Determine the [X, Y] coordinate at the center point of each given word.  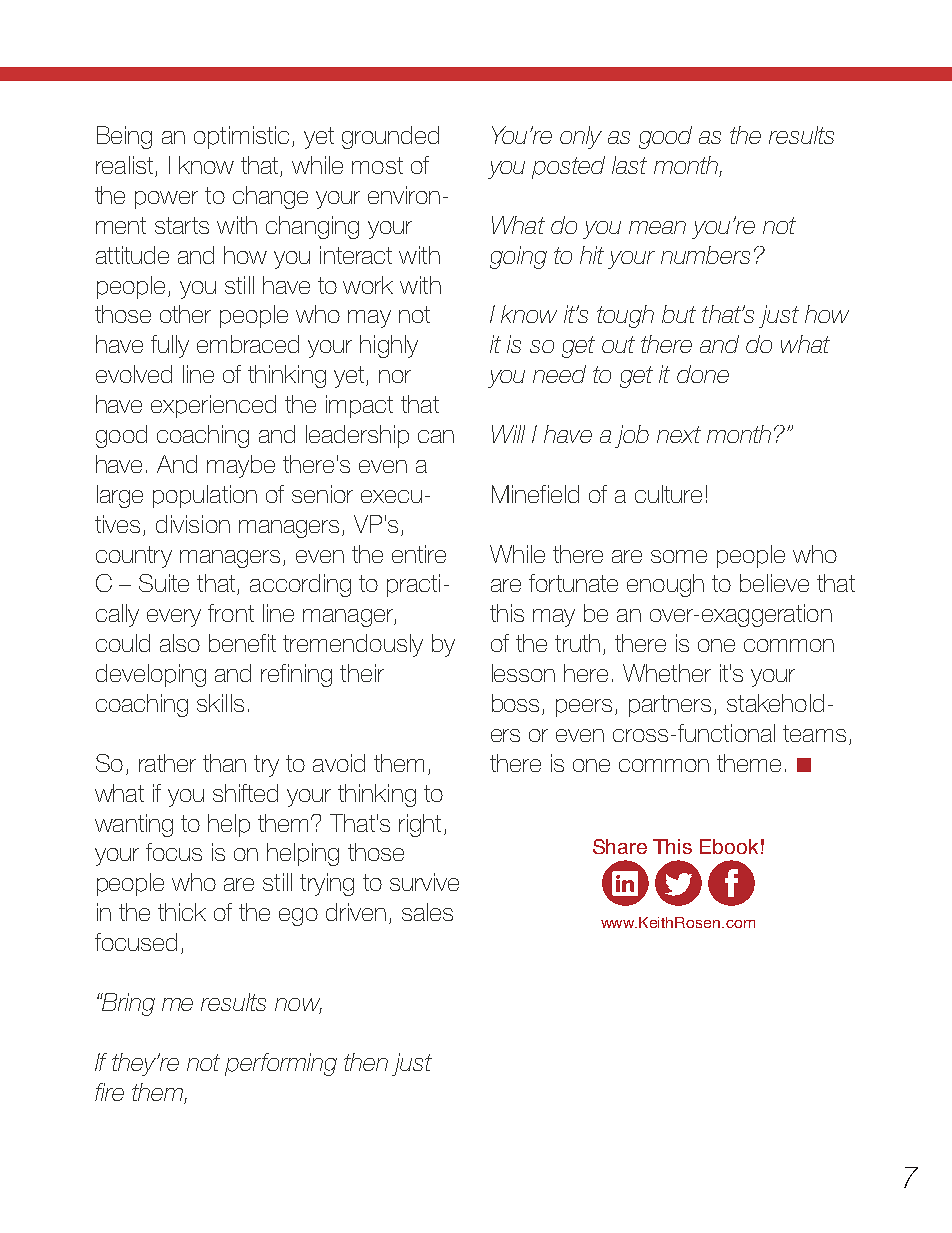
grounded [390, 137]
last [629, 165]
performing [281, 1064]
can [436, 436]
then [366, 1062]
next [679, 434]
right [420, 825]
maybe [241, 466]
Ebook [729, 846]
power [166, 200]
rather [167, 763]
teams [814, 733]
